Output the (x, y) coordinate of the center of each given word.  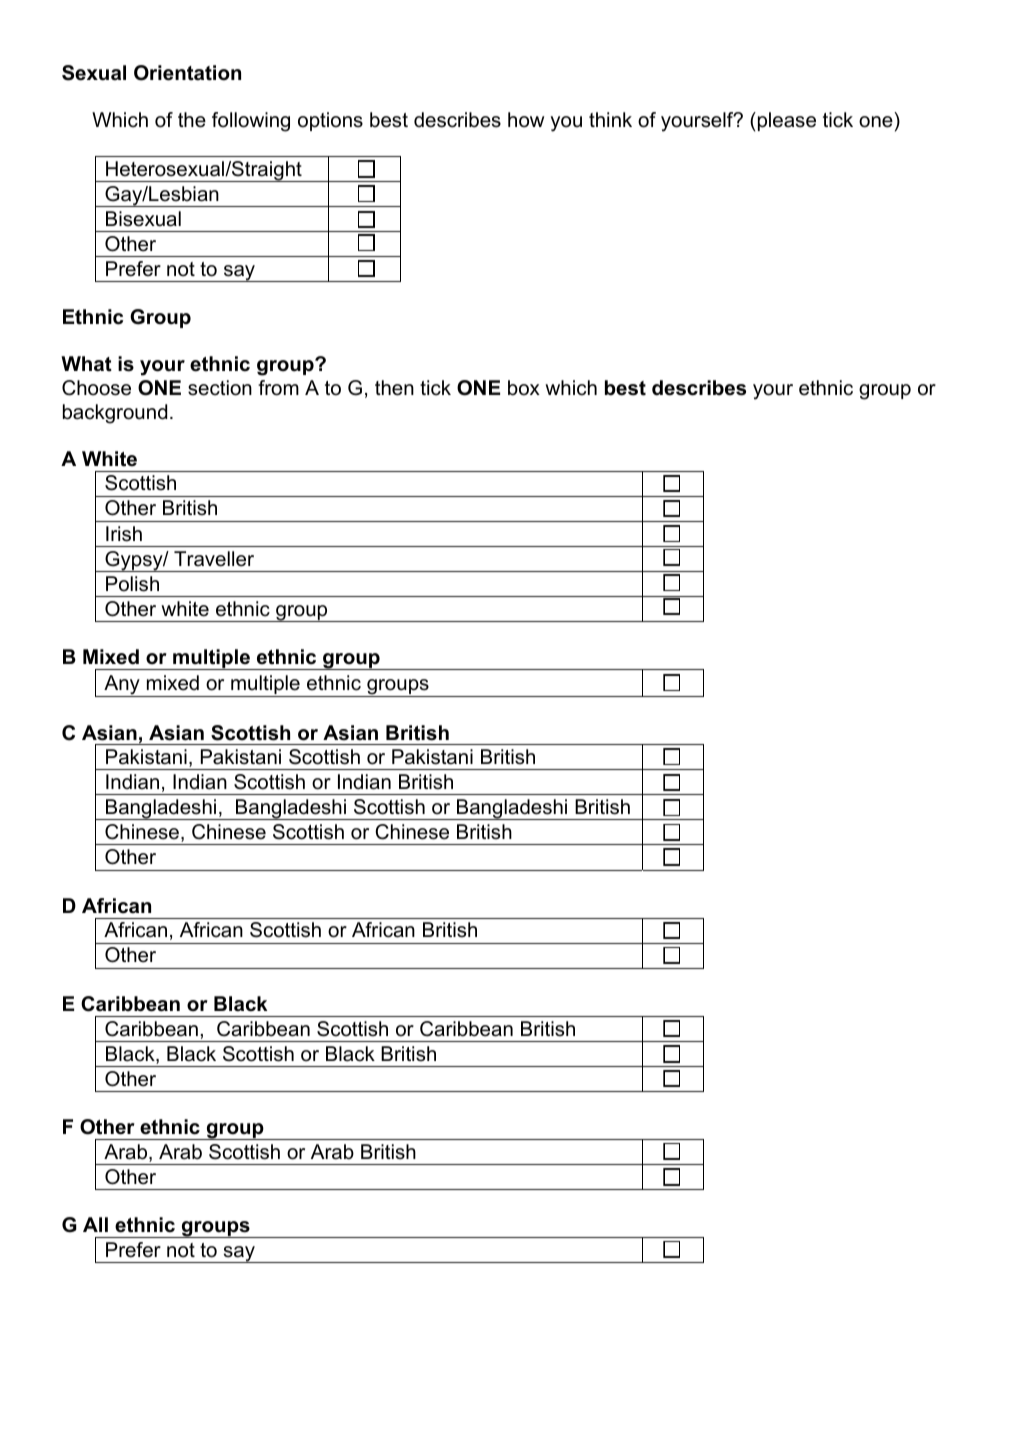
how (526, 120)
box (524, 388)
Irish (124, 534)
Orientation (187, 73)
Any (122, 686)
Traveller (214, 559)
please (785, 121)
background (115, 414)
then (394, 388)
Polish (132, 584)
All (95, 1224)
